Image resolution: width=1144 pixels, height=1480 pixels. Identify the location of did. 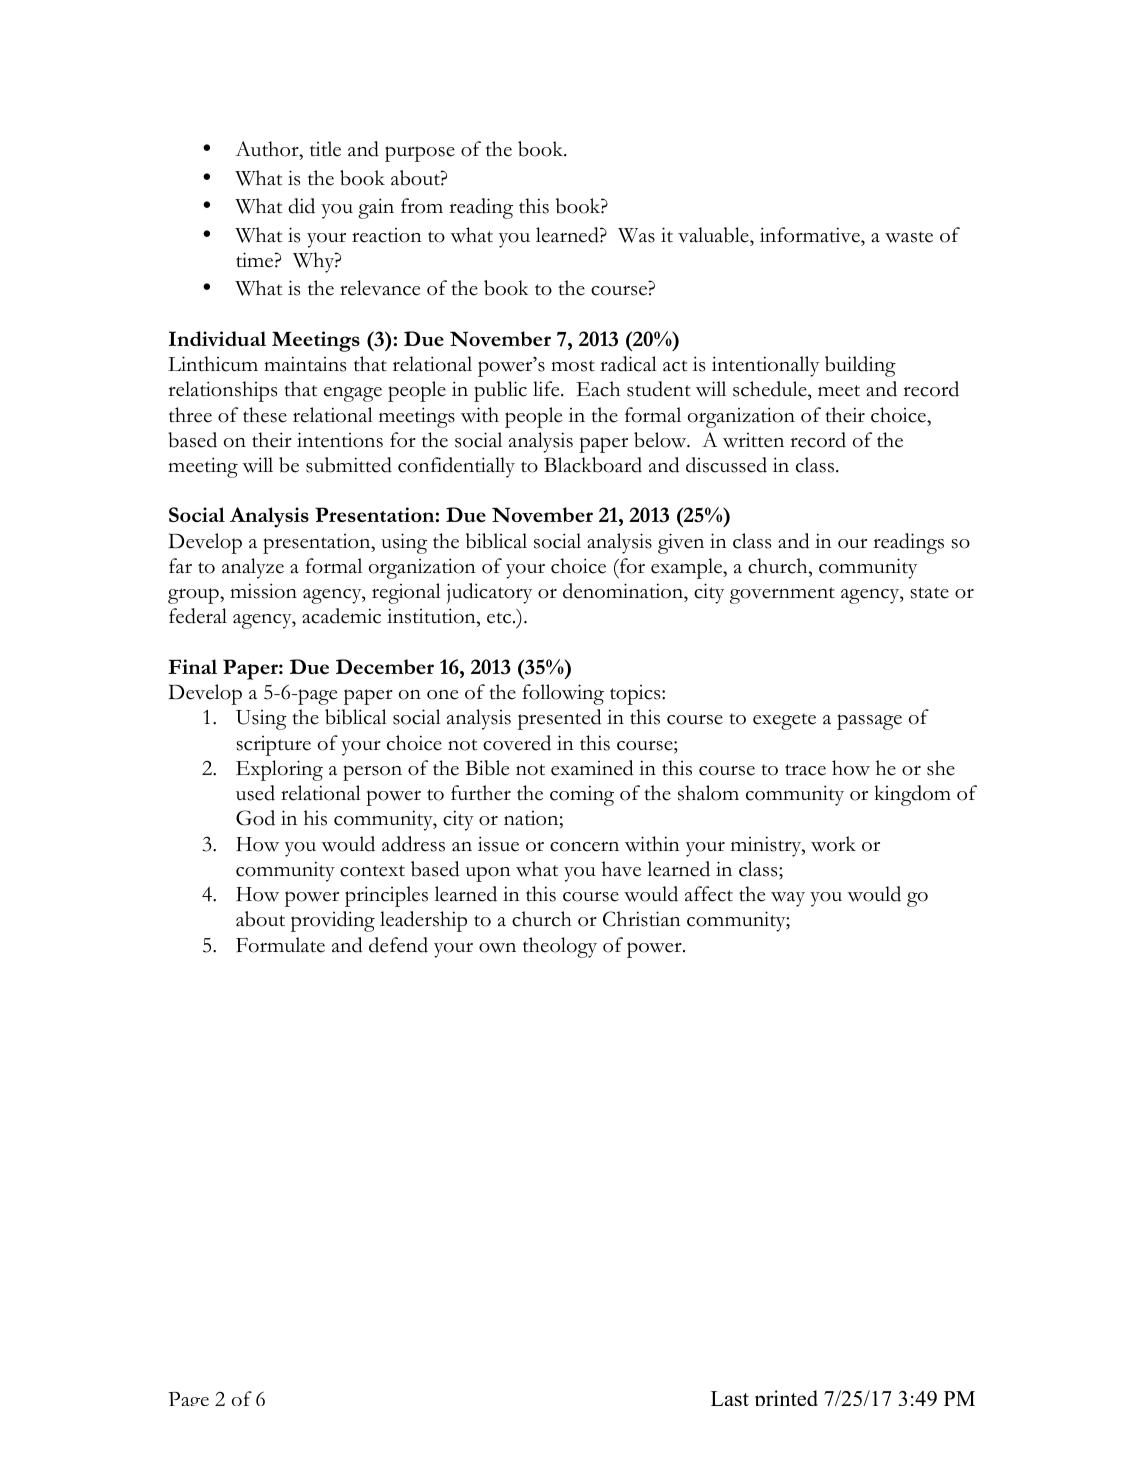
(301, 206).
